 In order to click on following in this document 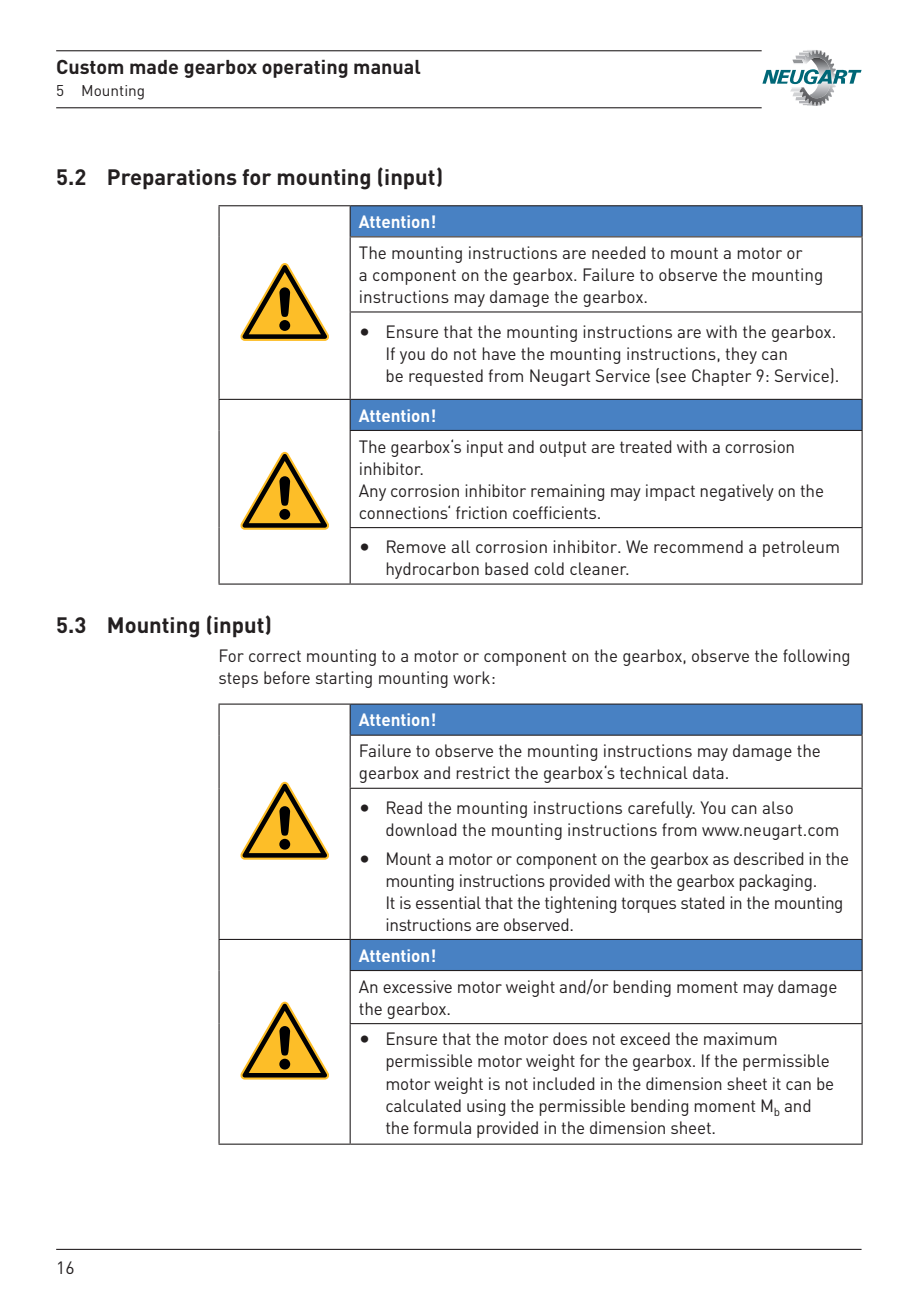, I will do `click(816, 657)`.
